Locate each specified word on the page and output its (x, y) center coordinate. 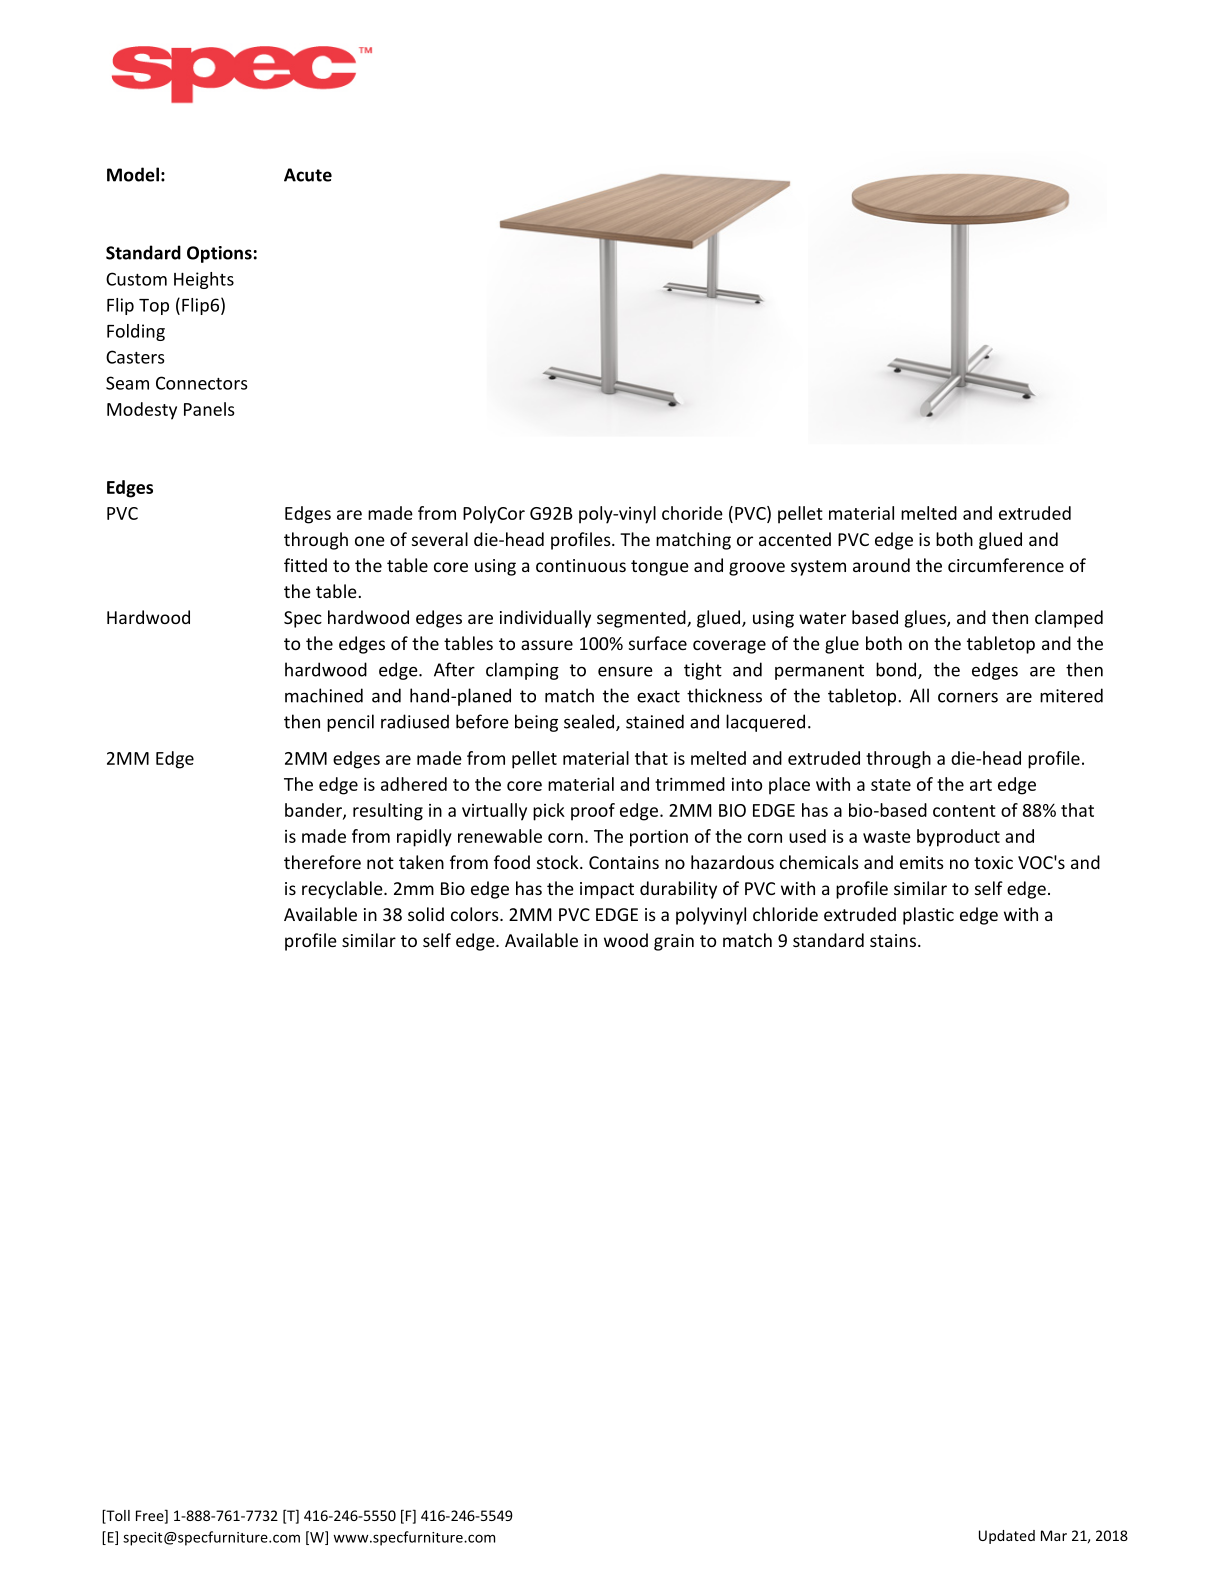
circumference (1006, 565)
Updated (1007, 1537)
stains (893, 940)
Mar (1054, 1535)
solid (426, 914)
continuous (581, 565)
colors (476, 914)
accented (795, 539)
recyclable (343, 890)
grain (674, 942)
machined (324, 695)
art (981, 785)
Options (219, 254)
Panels (209, 409)
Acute (308, 175)
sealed (590, 722)
